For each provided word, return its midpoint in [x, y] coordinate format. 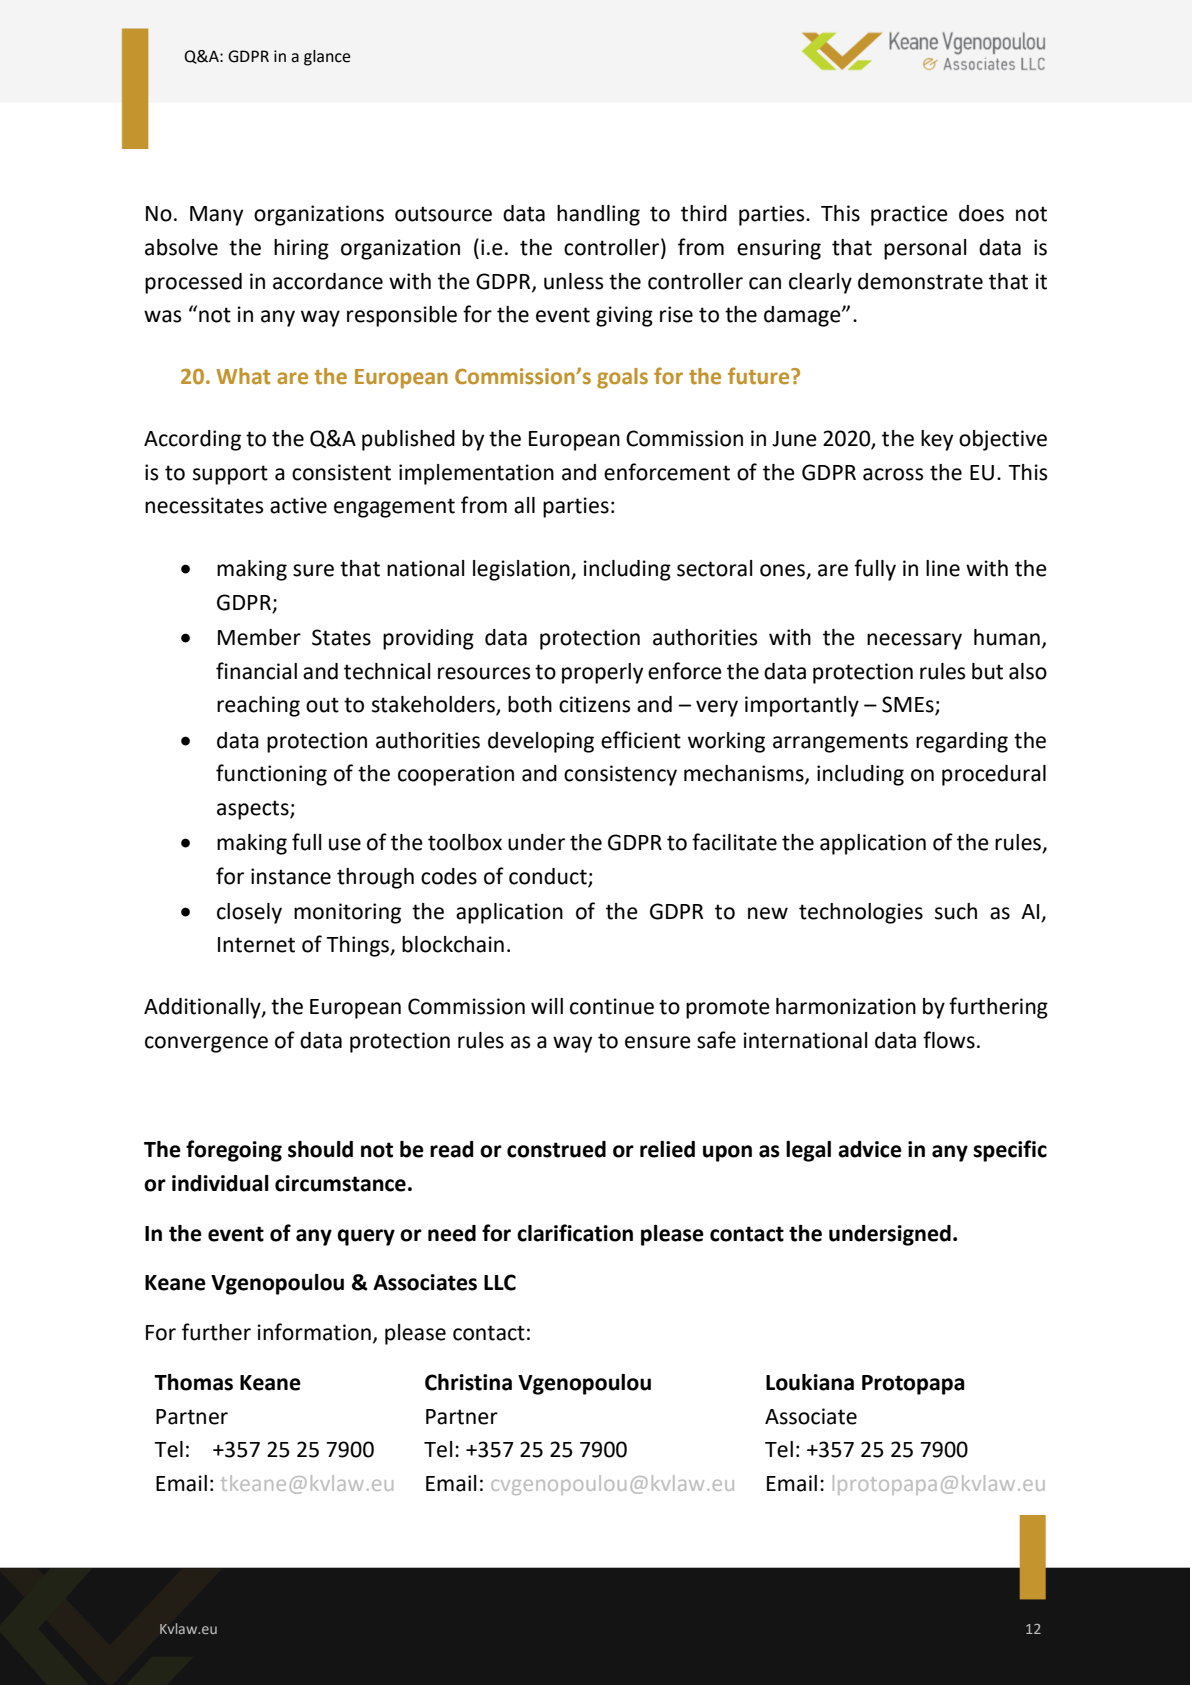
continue [612, 1006]
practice [909, 215]
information [314, 1332]
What [243, 376]
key [937, 440]
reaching [258, 706]
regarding [962, 742]
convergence [206, 1044]
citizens [594, 704]
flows [949, 1040]
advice [870, 1149]
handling [598, 215]
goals [622, 378]
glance [327, 58]
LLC [500, 1282]
